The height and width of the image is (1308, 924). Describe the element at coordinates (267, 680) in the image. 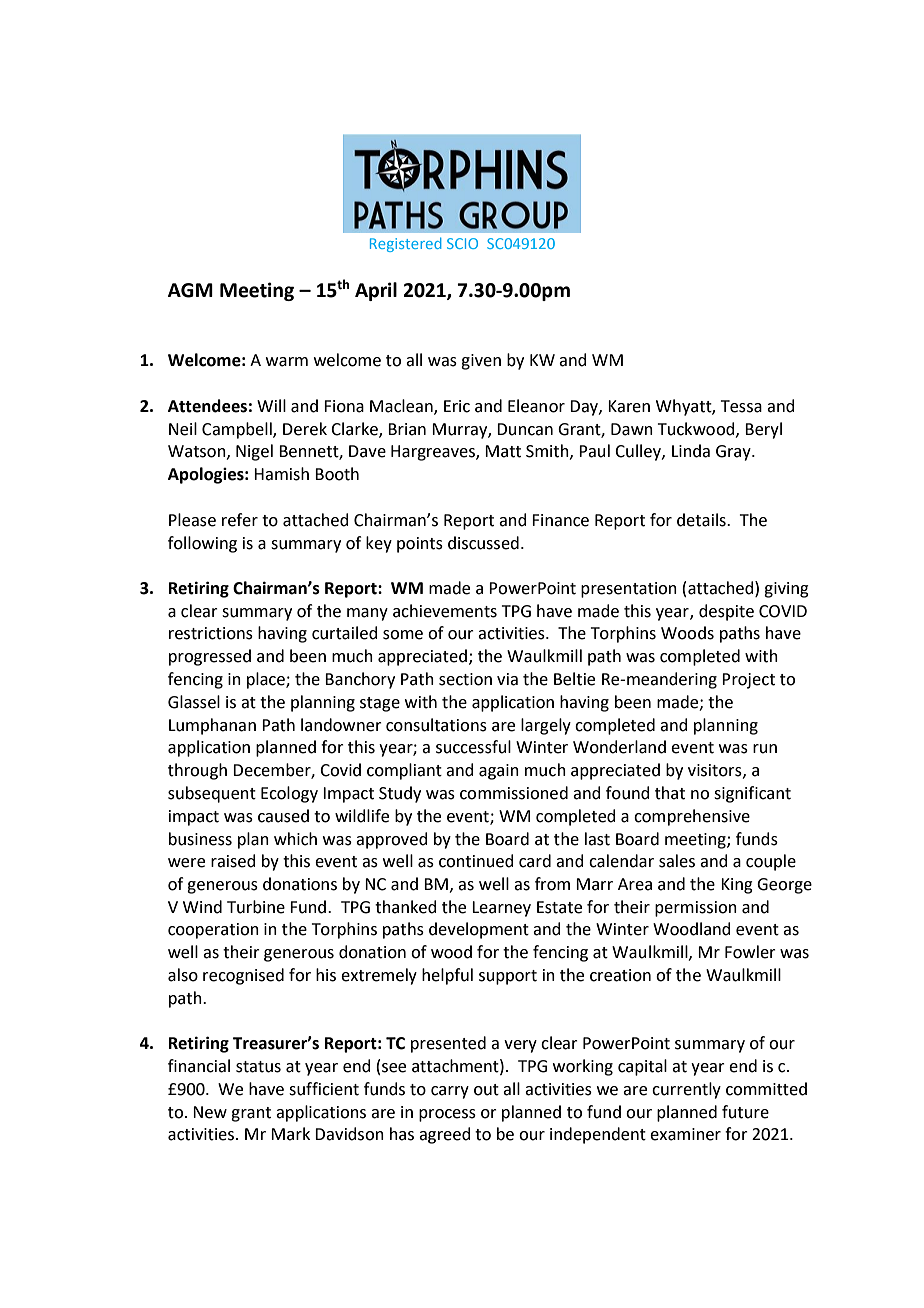

I see `place` at that location.
